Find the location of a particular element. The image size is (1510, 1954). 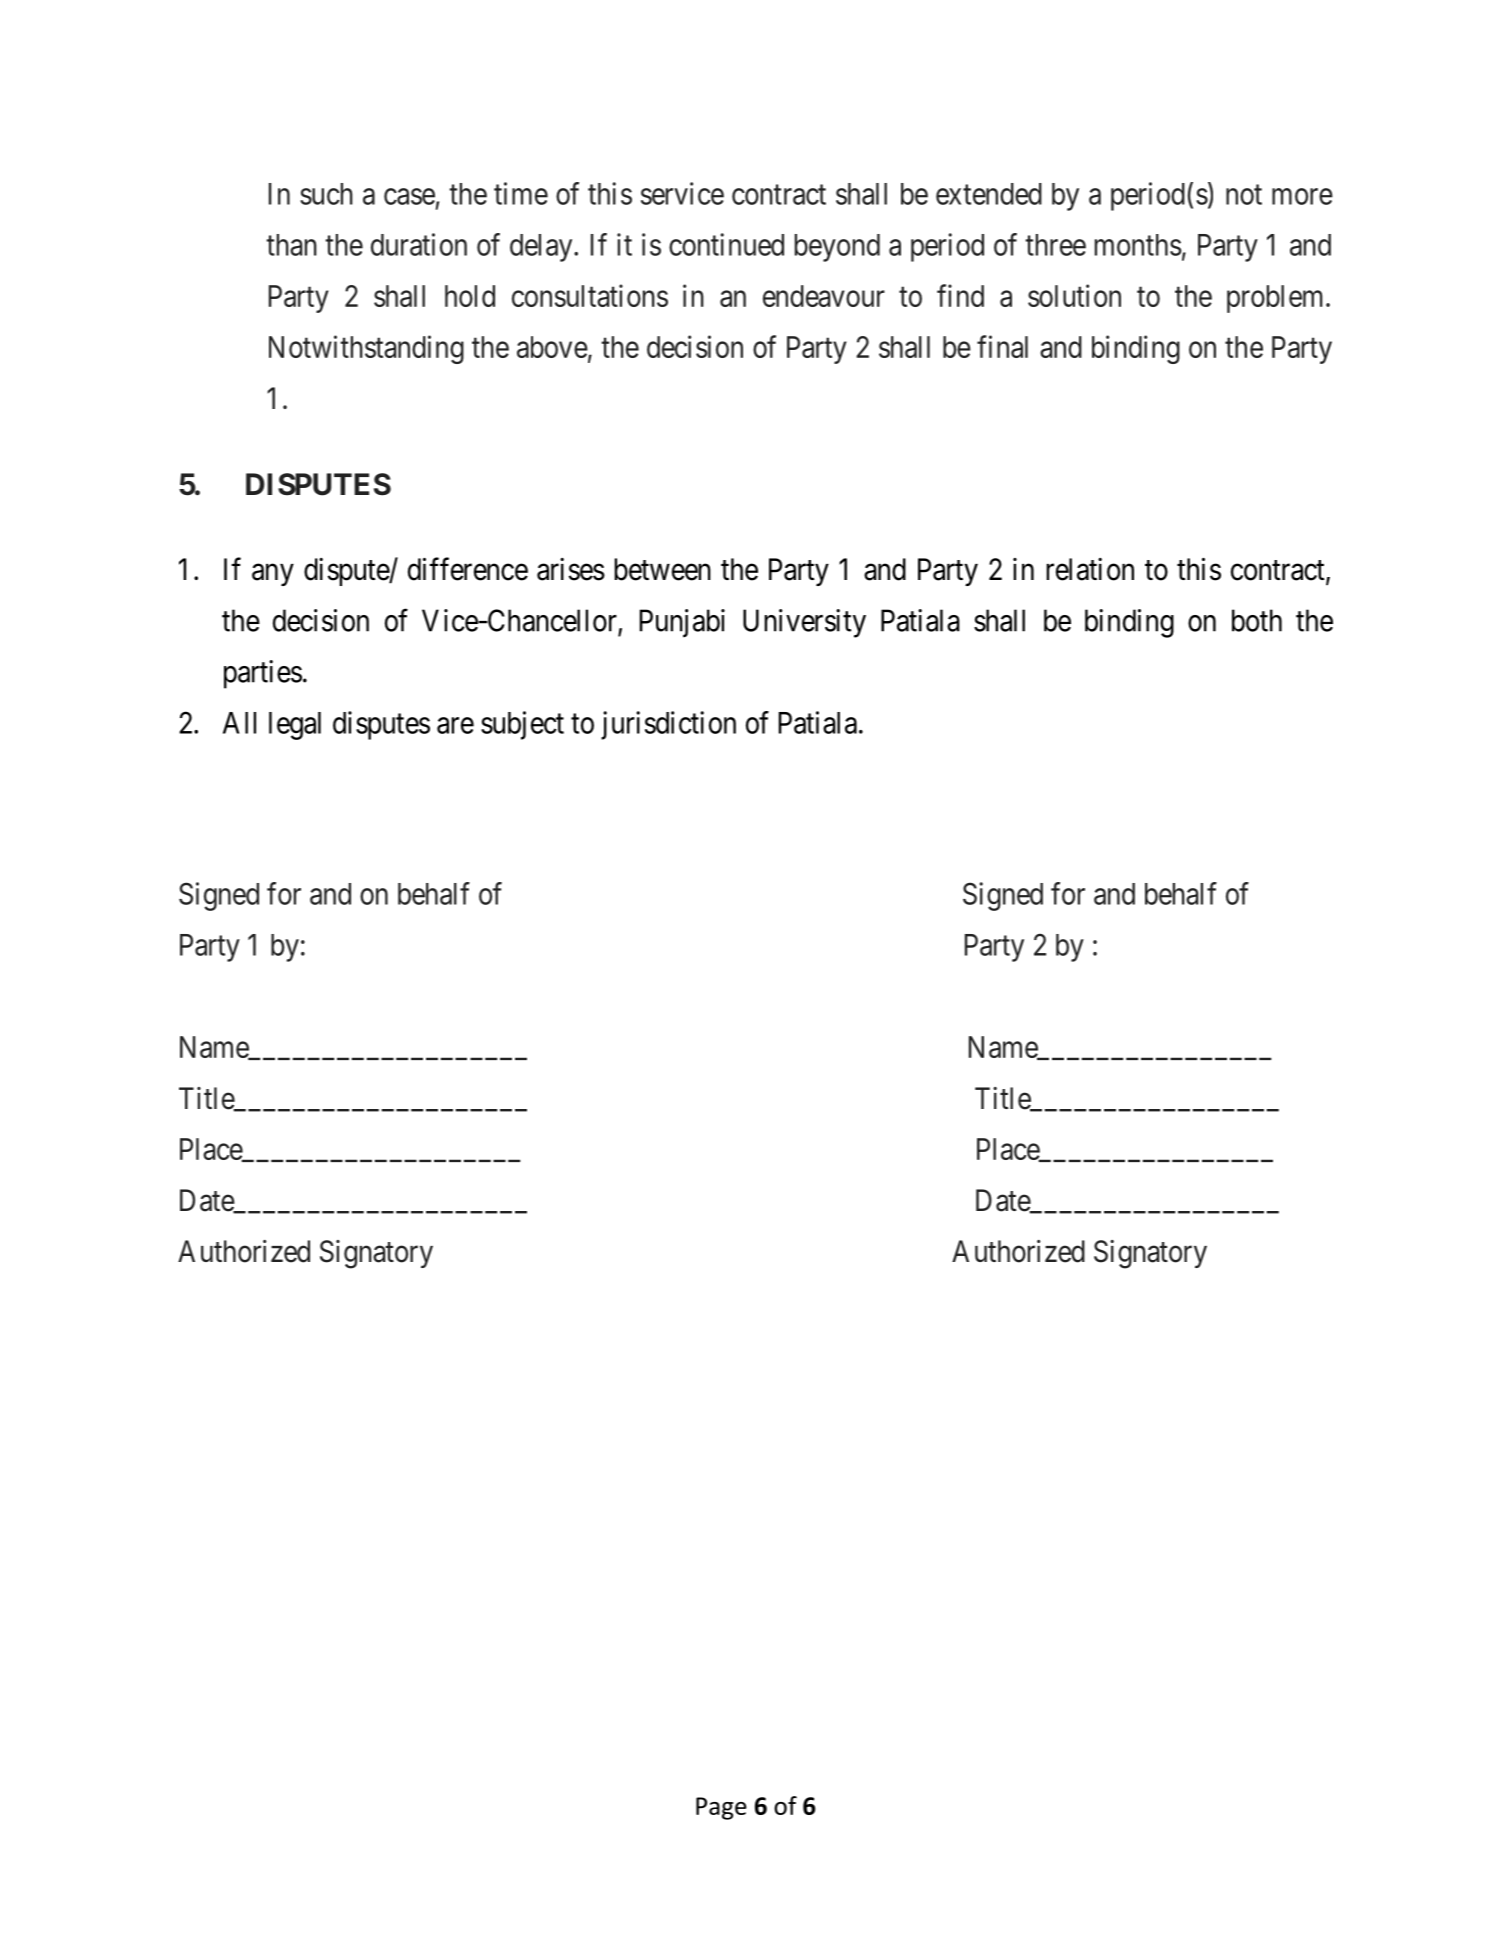

beyond is located at coordinates (837, 248).
